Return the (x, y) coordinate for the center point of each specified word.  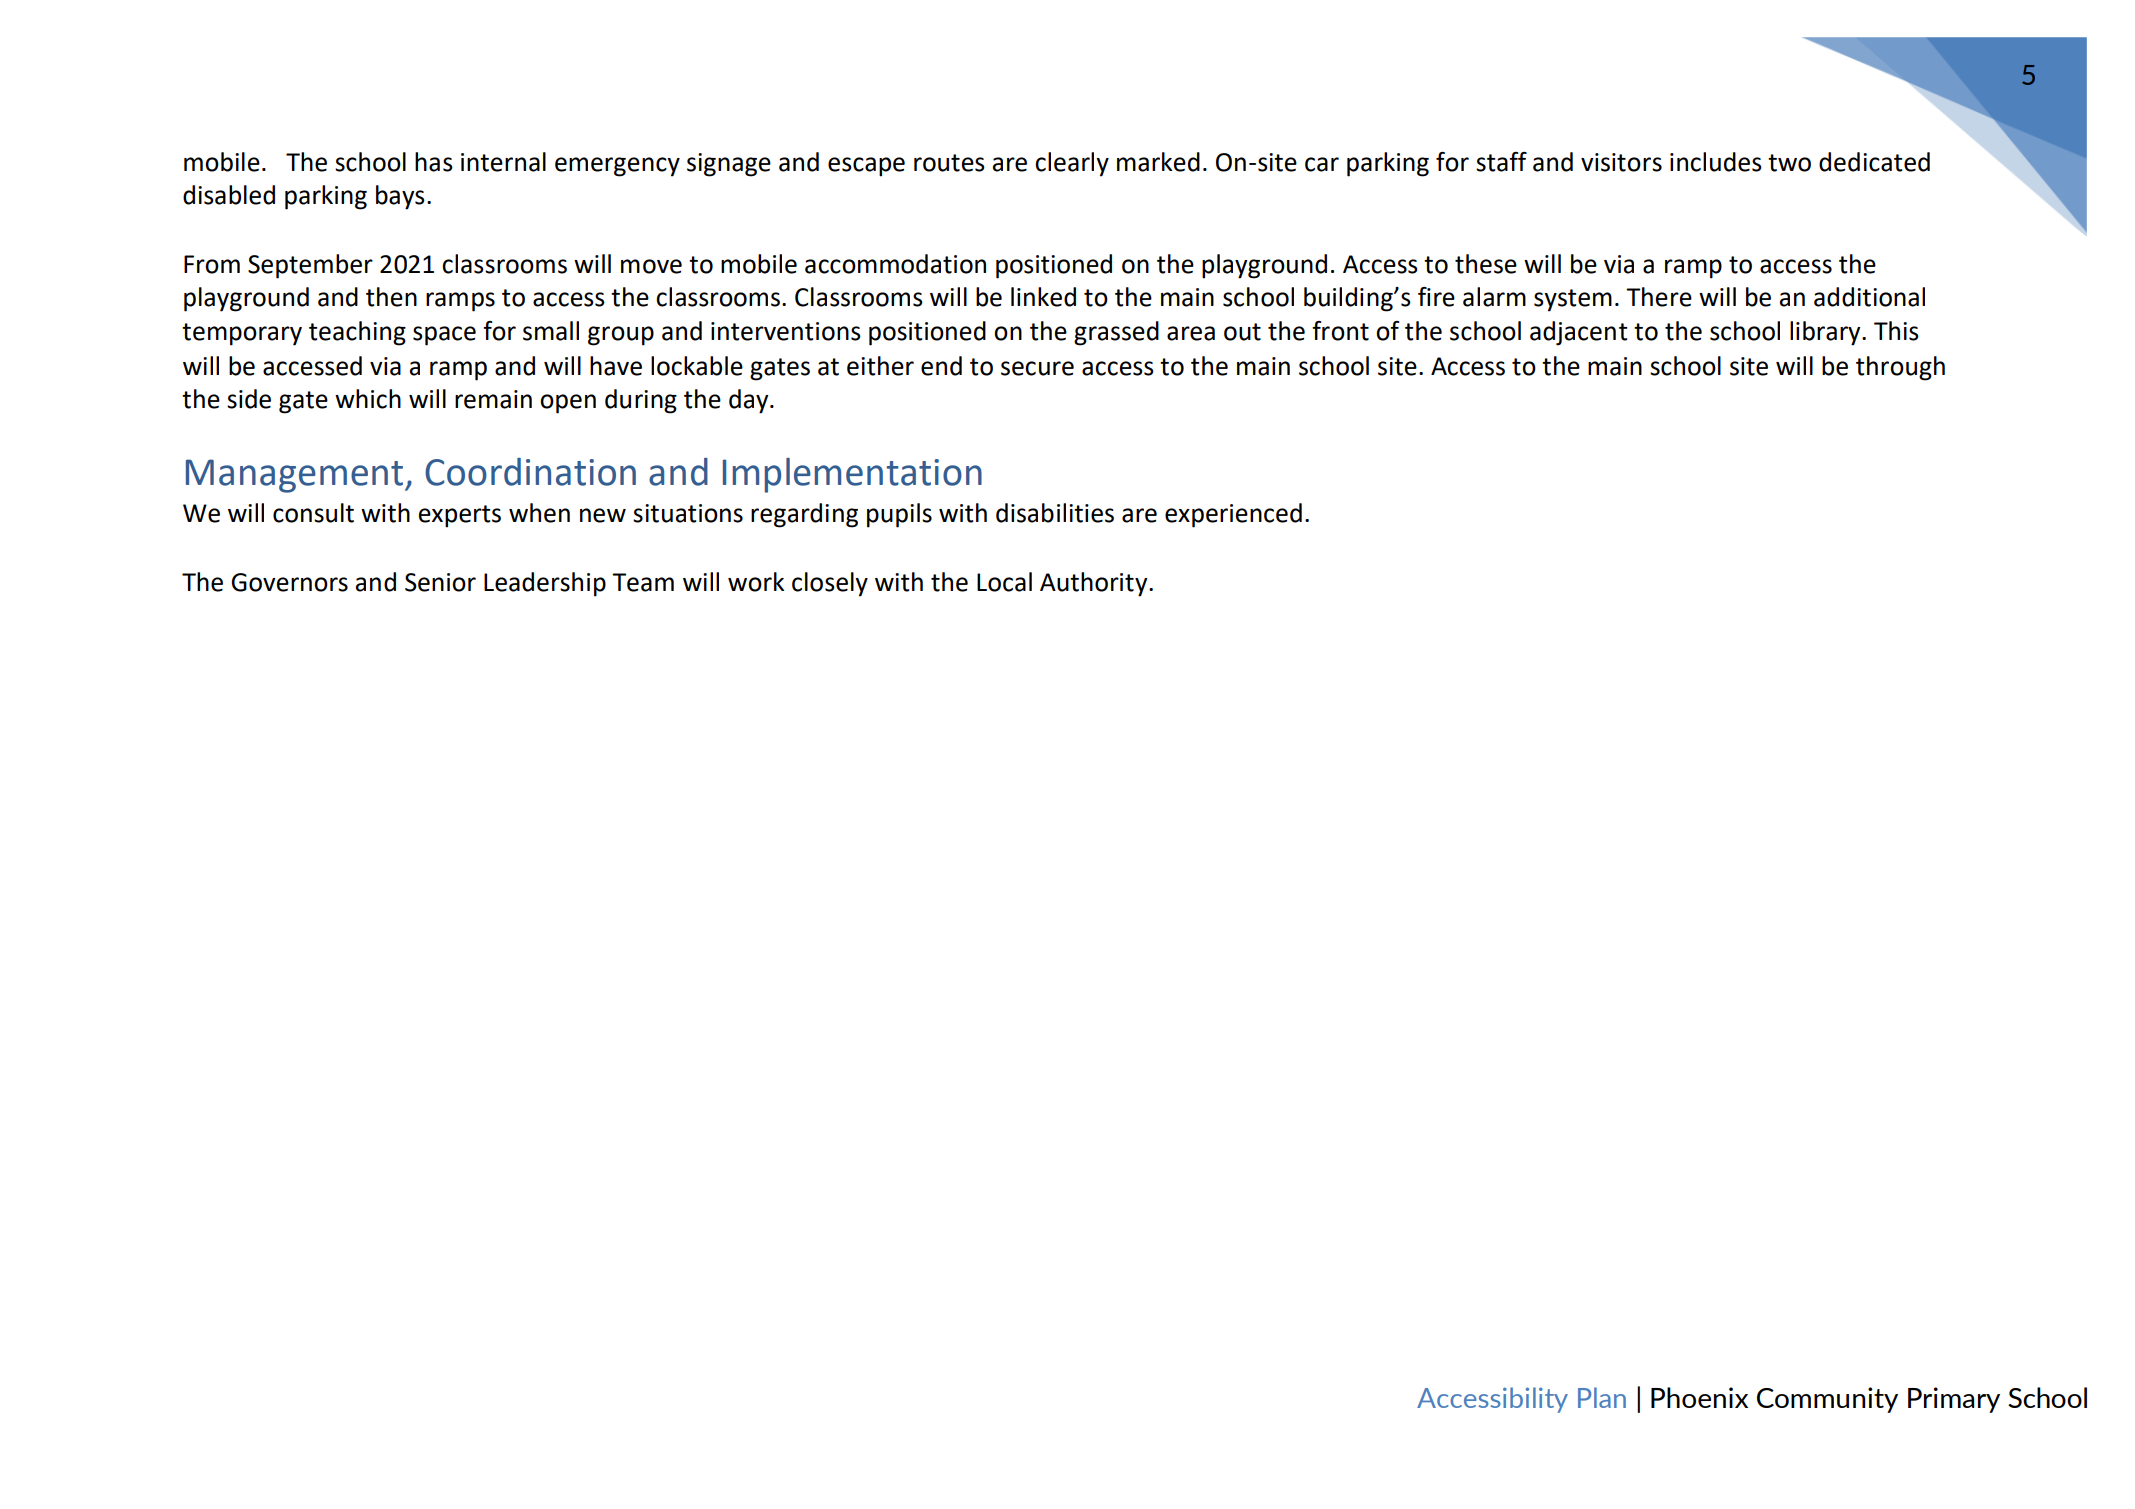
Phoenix (1699, 1397)
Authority (1095, 584)
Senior (440, 582)
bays (400, 197)
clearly (1072, 164)
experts (460, 516)
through (1900, 368)
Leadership (545, 584)
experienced (1233, 515)
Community (1827, 1400)
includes (1716, 162)
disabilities (1055, 513)
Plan (1602, 1397)
